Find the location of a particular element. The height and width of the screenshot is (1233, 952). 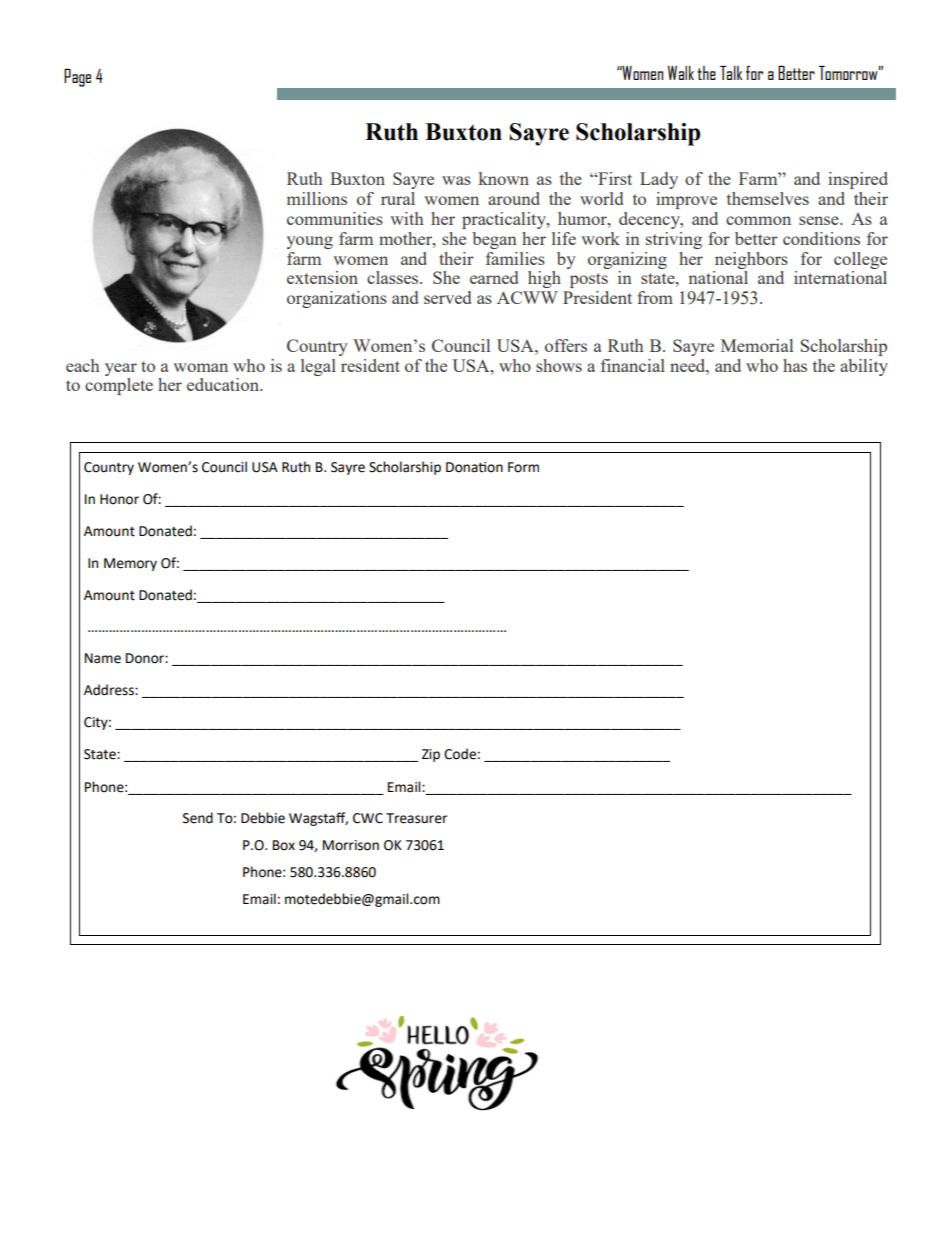

Zip is located at coordinates (431, 755).
